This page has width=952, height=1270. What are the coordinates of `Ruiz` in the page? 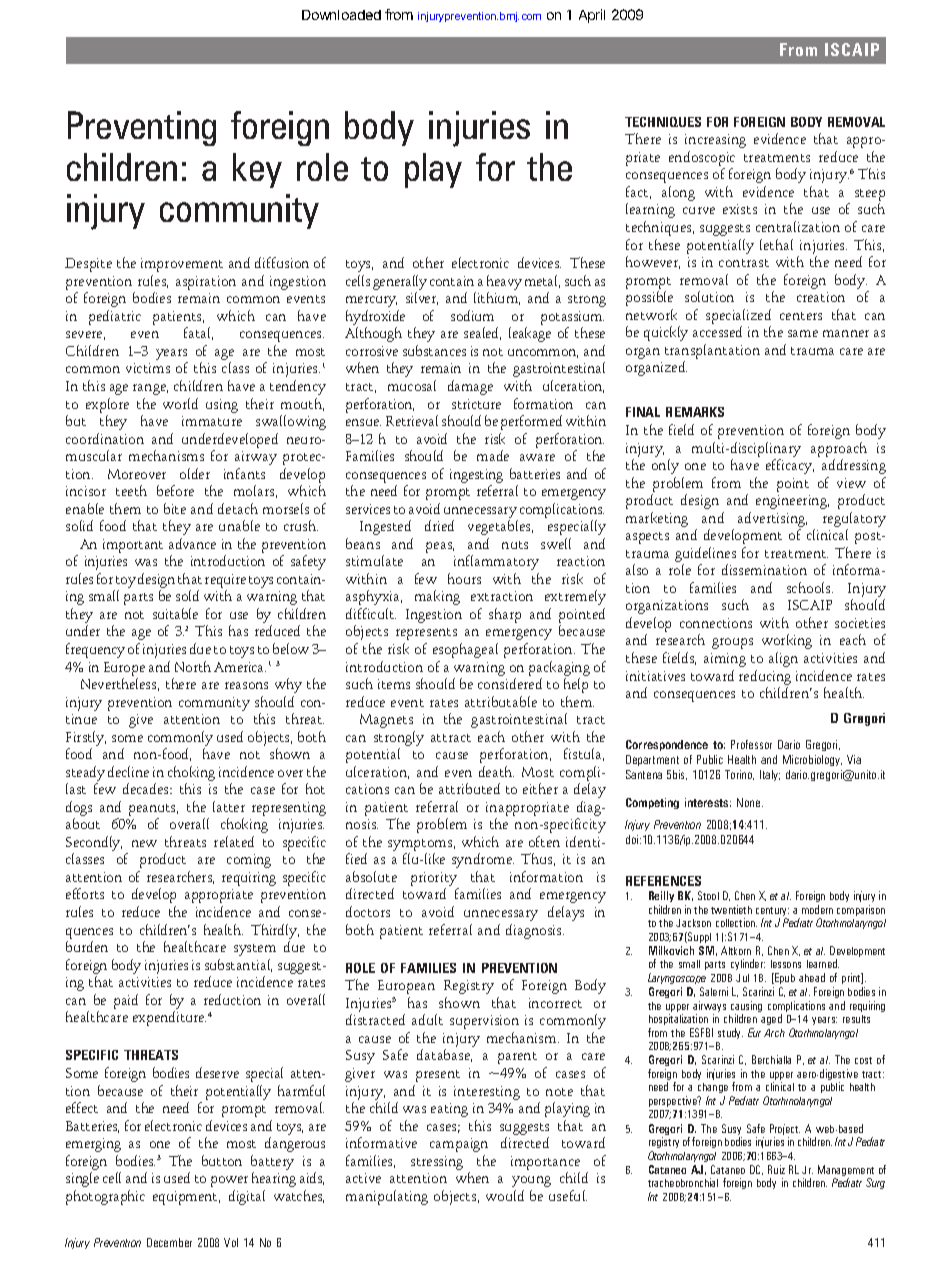 It's located at (776, 1169).
